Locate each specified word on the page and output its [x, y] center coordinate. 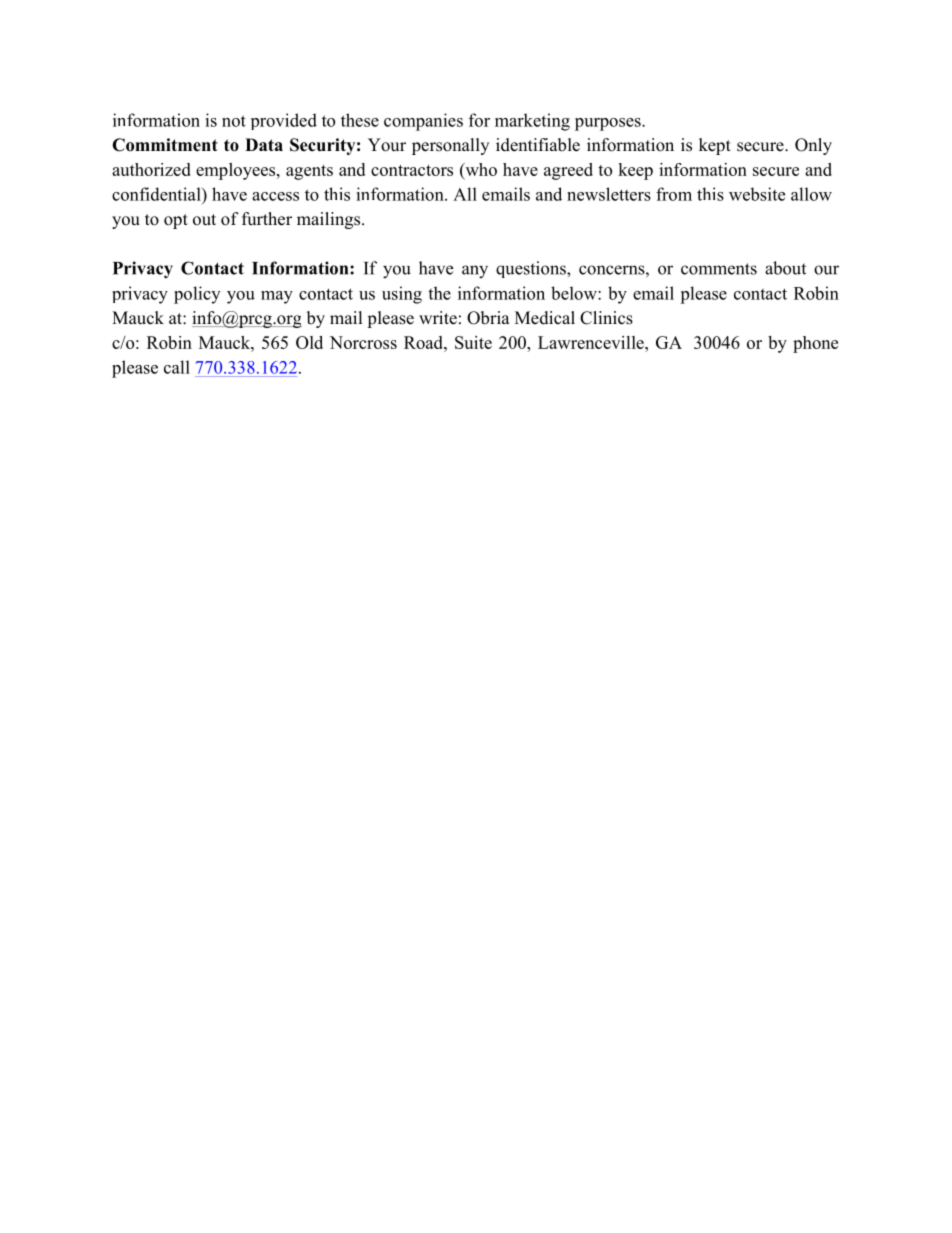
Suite [473, 342]
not [234, 121]
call [177, 367]
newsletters [609, 194]
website [757, 194]
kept [715, 146]
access [275, 196]
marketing [532, 122]
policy [197, 295]
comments [719, 269]
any [475, 272]
